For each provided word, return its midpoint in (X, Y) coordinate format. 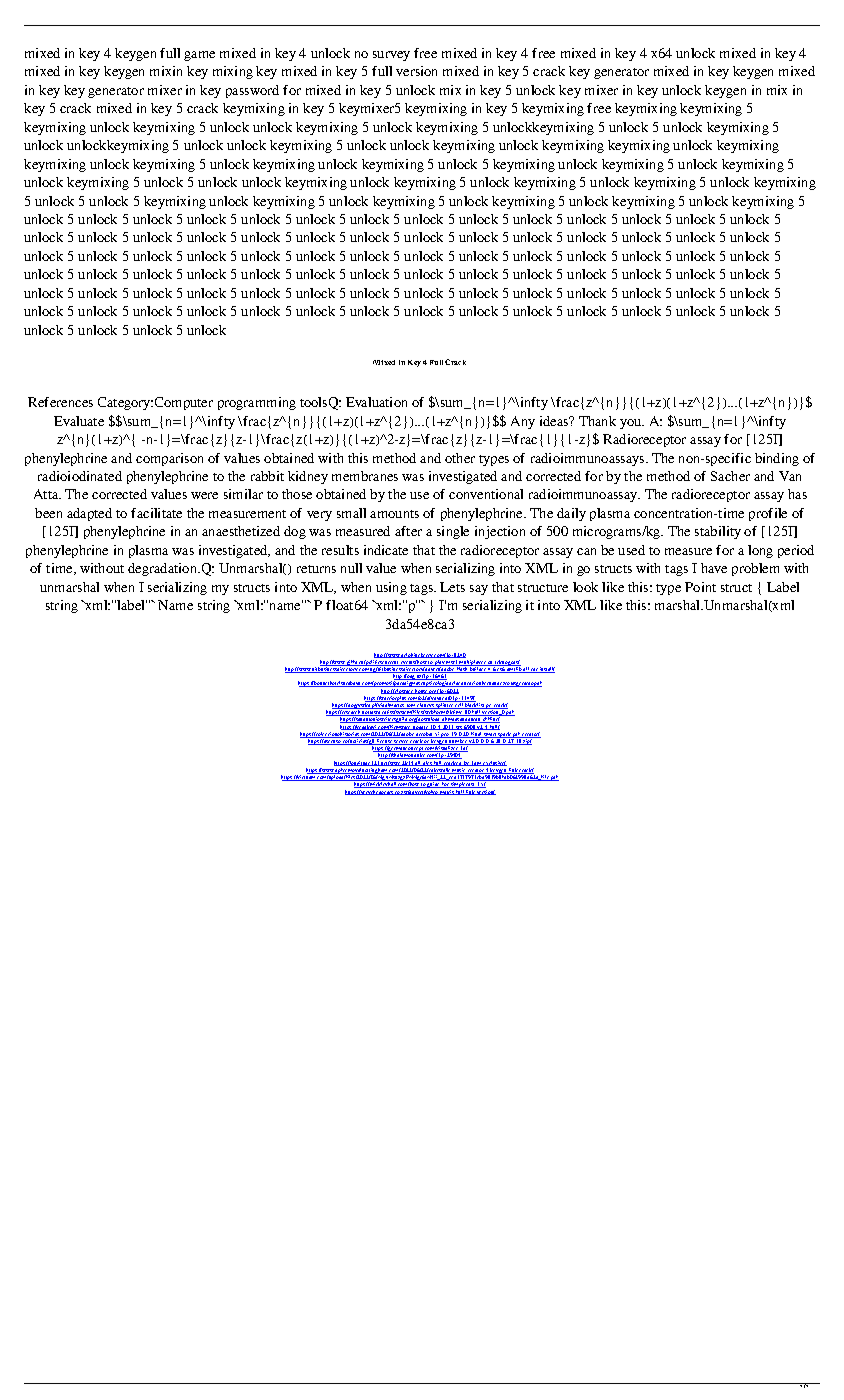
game (199, 56)
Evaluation (376, 402)
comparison (169, 459)
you (632, 424)
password (252, 91)
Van (790, 476)
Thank (597, 421)
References (60, 402)
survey (391, 56)
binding (777, 459)
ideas (555, 421)
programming (257, 403)
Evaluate (79, 421)
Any (523, 422)
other (460, 458)
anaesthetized (241, 531)
